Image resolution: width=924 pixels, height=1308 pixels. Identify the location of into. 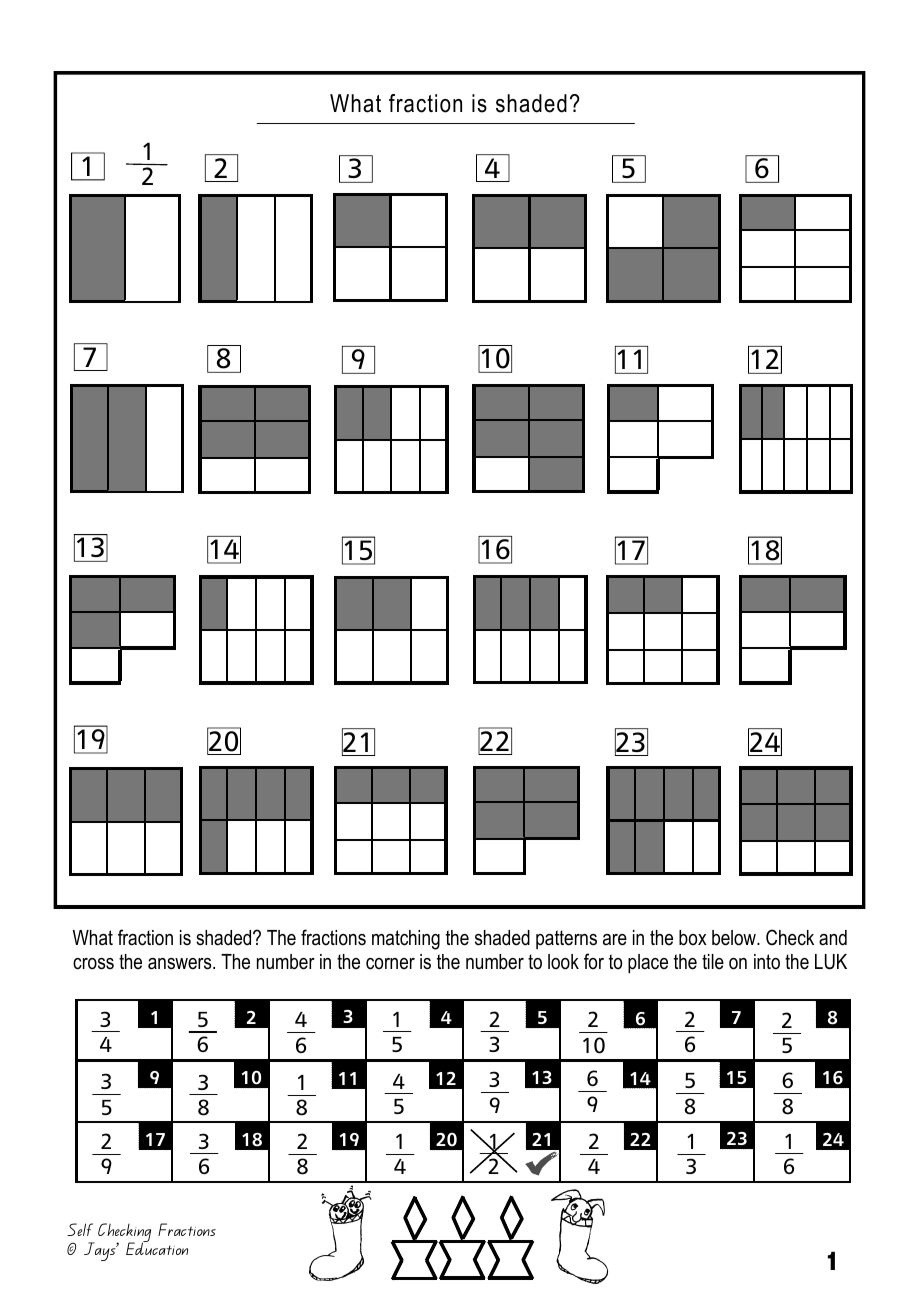
(767, 962).
